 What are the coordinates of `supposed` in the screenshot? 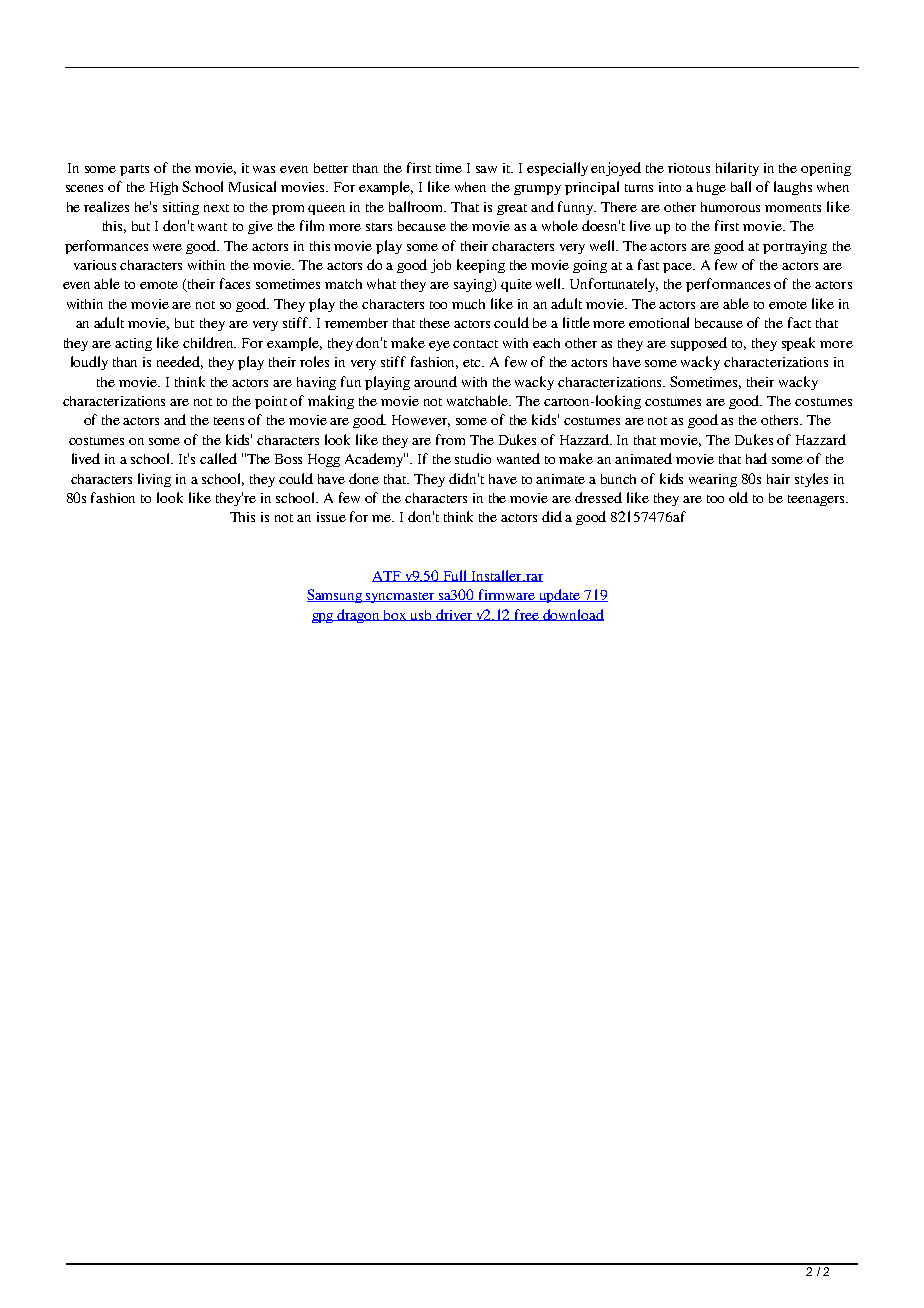 It's located at (699, 344).
